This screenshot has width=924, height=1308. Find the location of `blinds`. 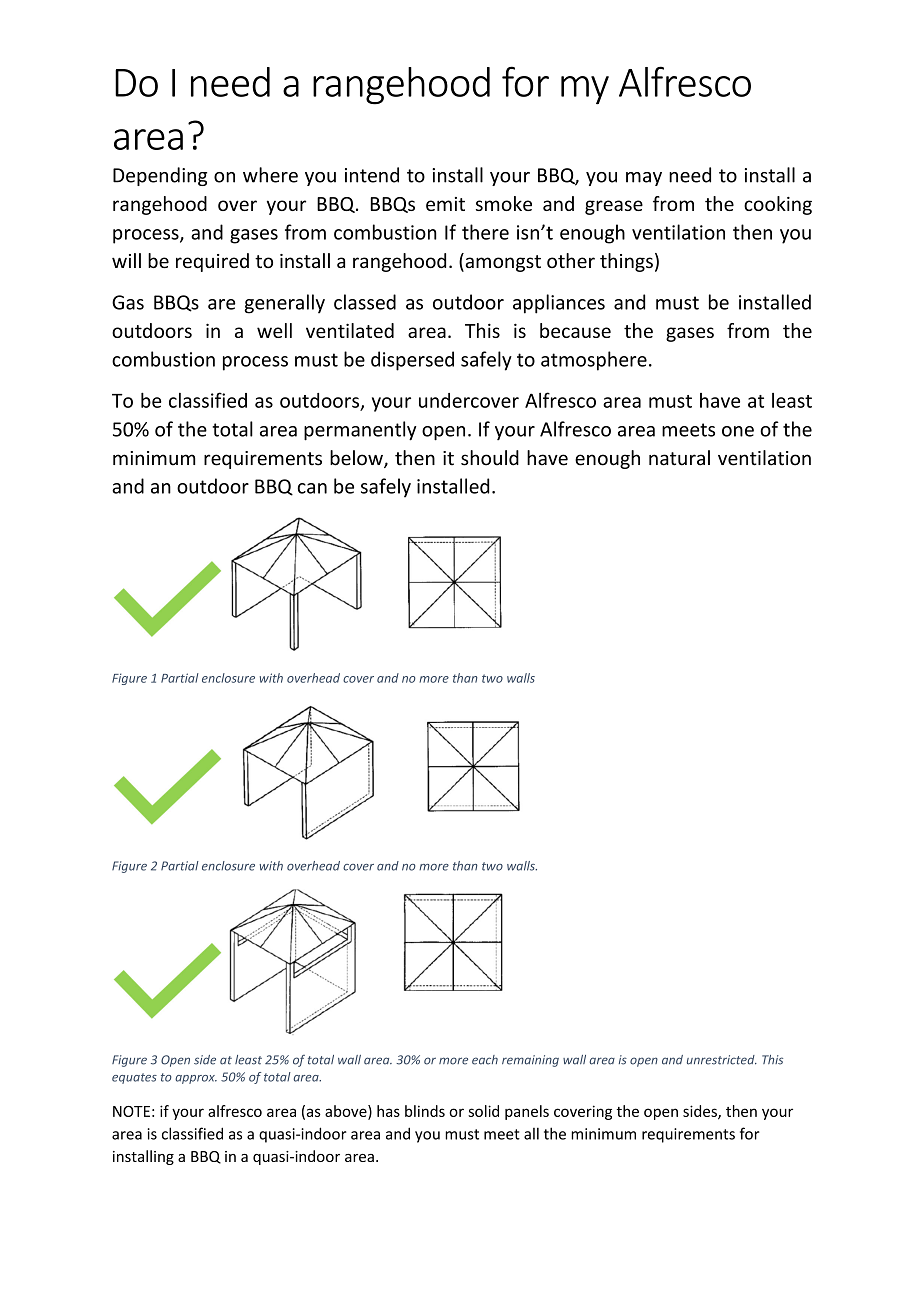

blinds is located at coordinates (425, 1111).
